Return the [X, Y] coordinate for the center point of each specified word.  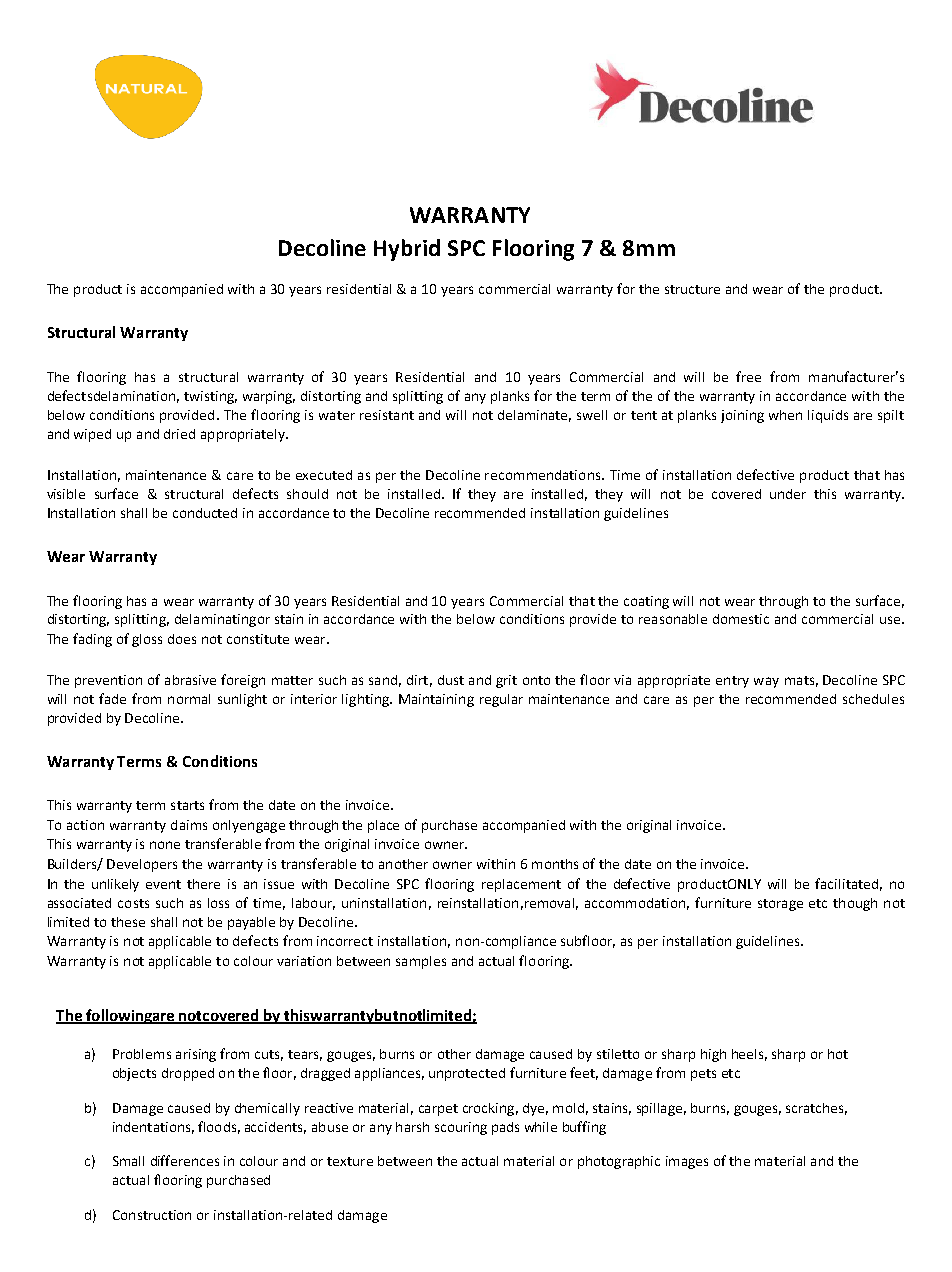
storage [780, 905]
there [203, 884]
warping [269, 397]
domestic [741, 619]
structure [692, 289]
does [182, 639]
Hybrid [407, 250]
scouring [461, 1128]
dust [451, 680]
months [555, 864]
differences [185, 1160]
